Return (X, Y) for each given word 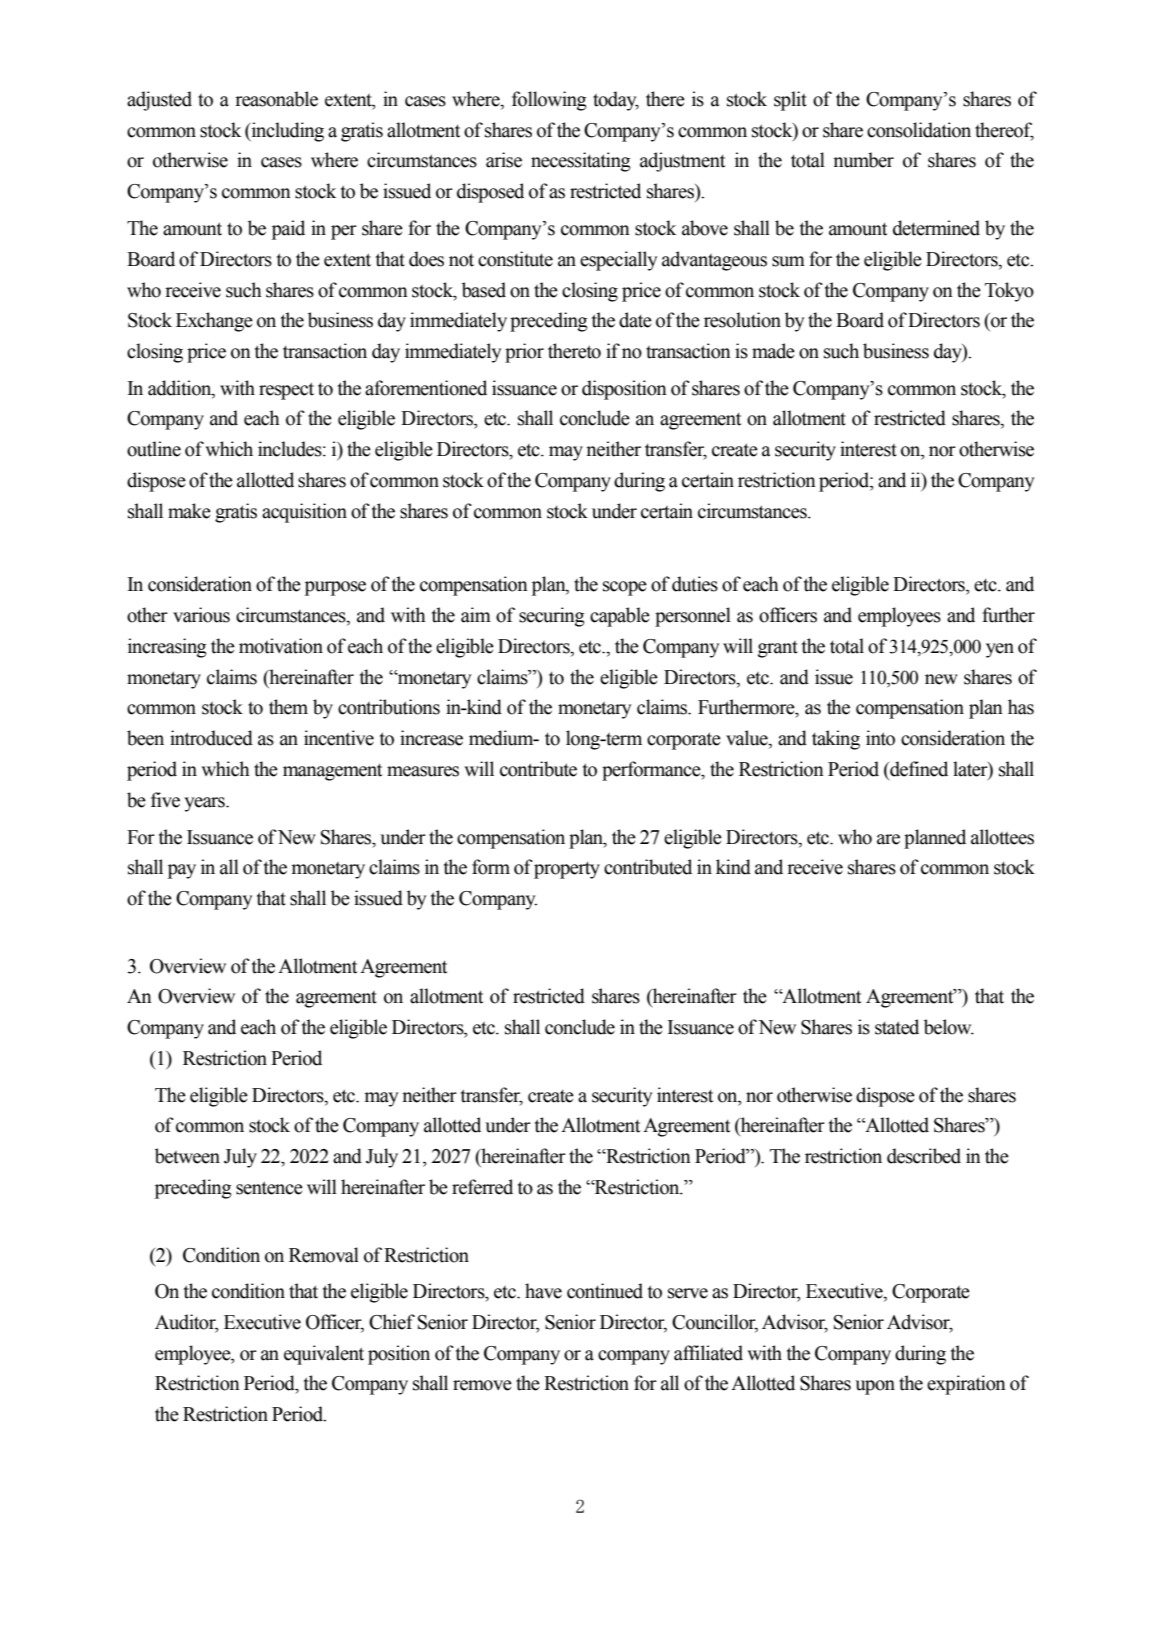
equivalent (324, 1355)
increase (431, 738)
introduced (211, 738)
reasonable (276, 99)
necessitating (581, 162)
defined (918, 769)
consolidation (919, 130)
